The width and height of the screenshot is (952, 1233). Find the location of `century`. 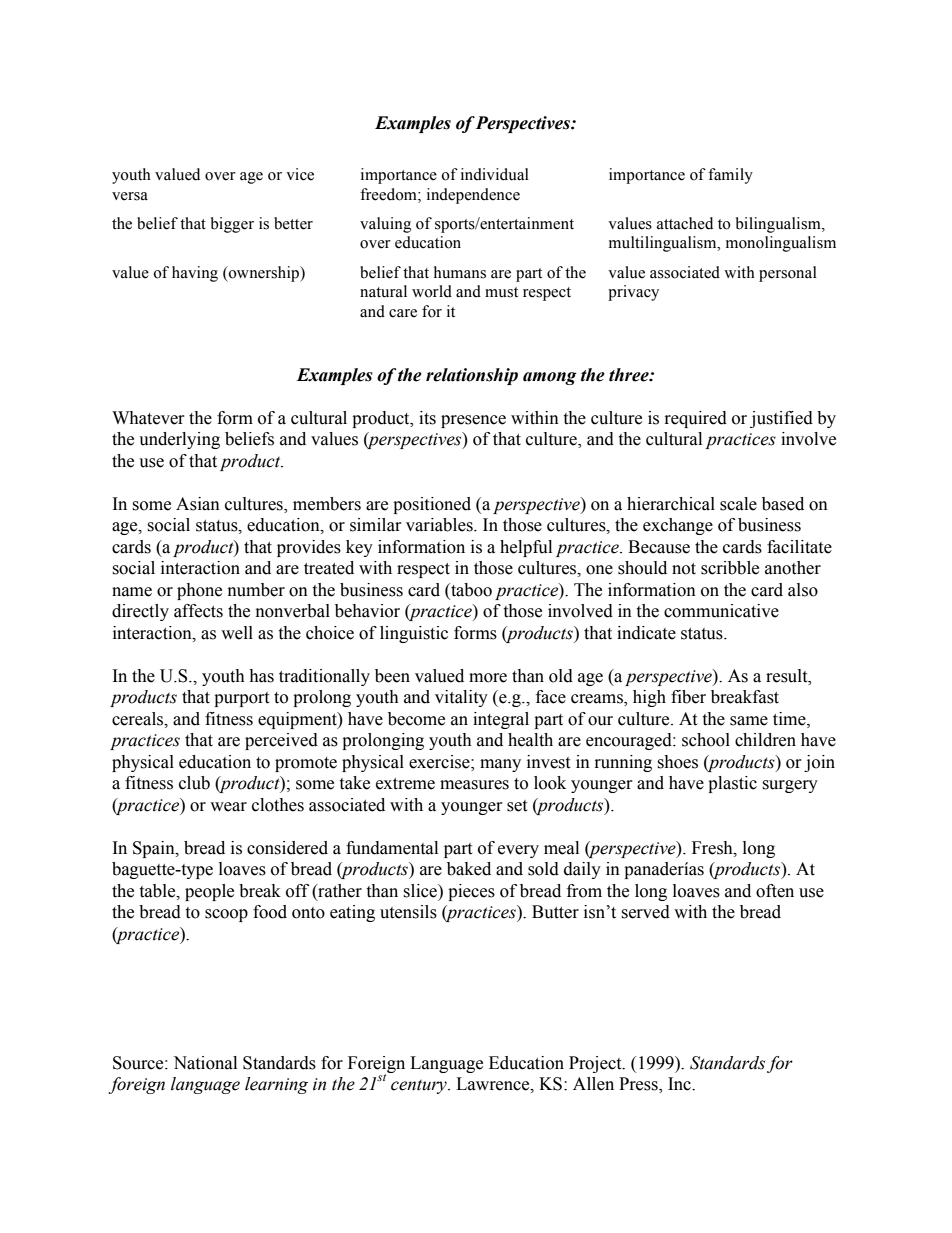

century is located at coordinates (420, 1086).
